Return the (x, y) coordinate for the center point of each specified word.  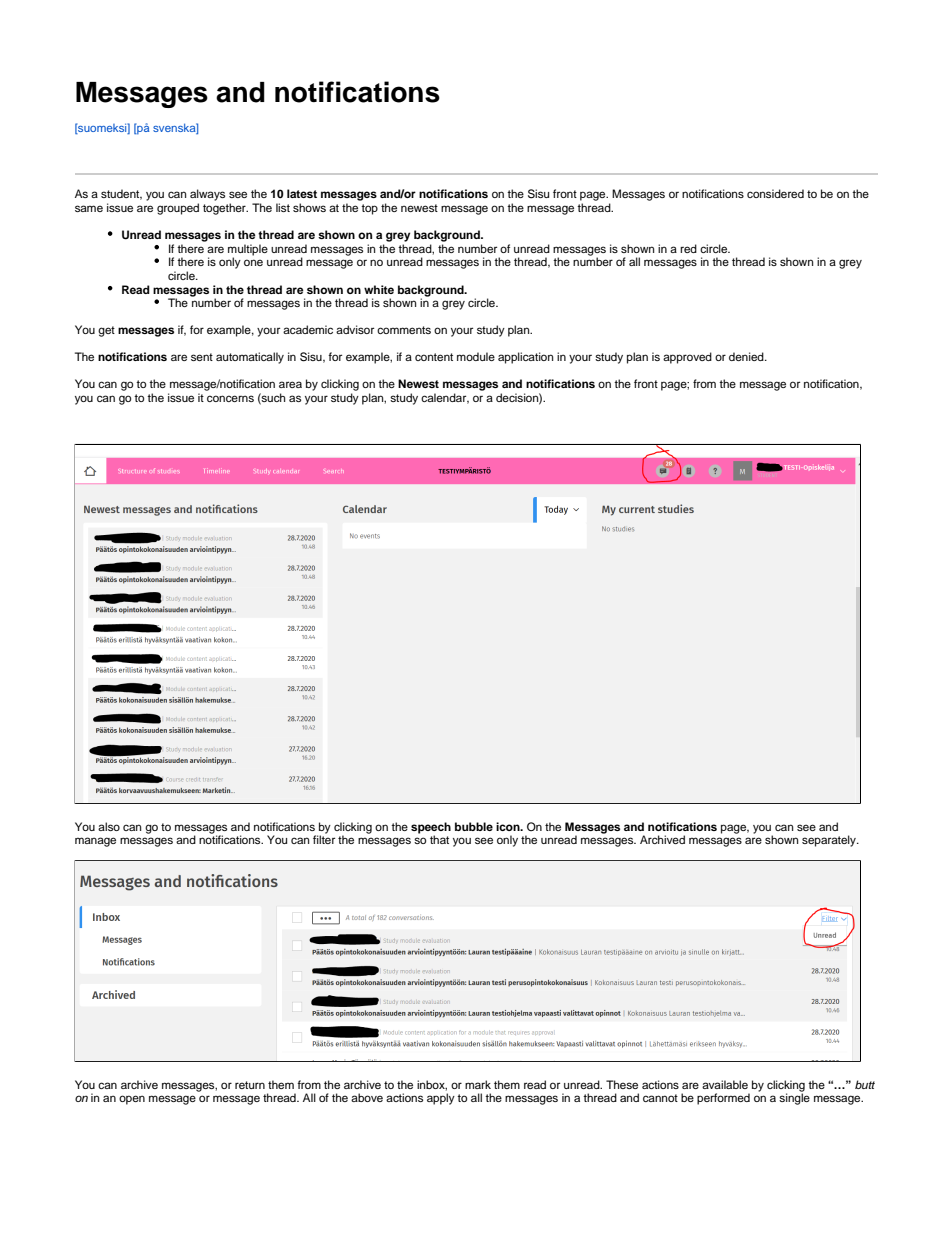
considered (775, 193)
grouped (178, 209)
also (109, 826)
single (794, 1099)
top (369, 209)
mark (478, 1084)
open (132, 1100)
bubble (474, 826)
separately (830, 841)
